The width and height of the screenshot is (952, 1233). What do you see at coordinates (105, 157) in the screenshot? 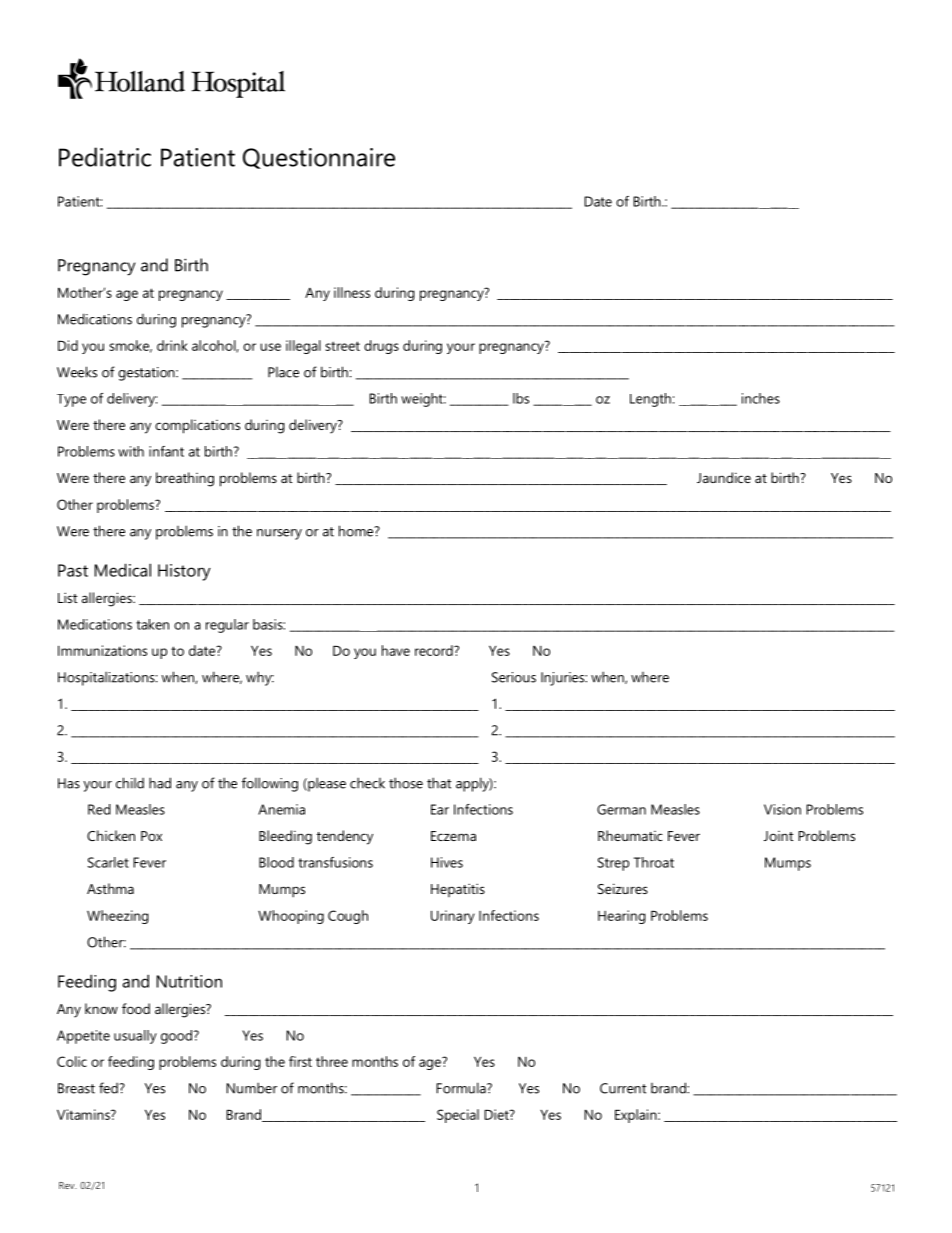
I see `Pediatric` at bounding box center [105, 157].
